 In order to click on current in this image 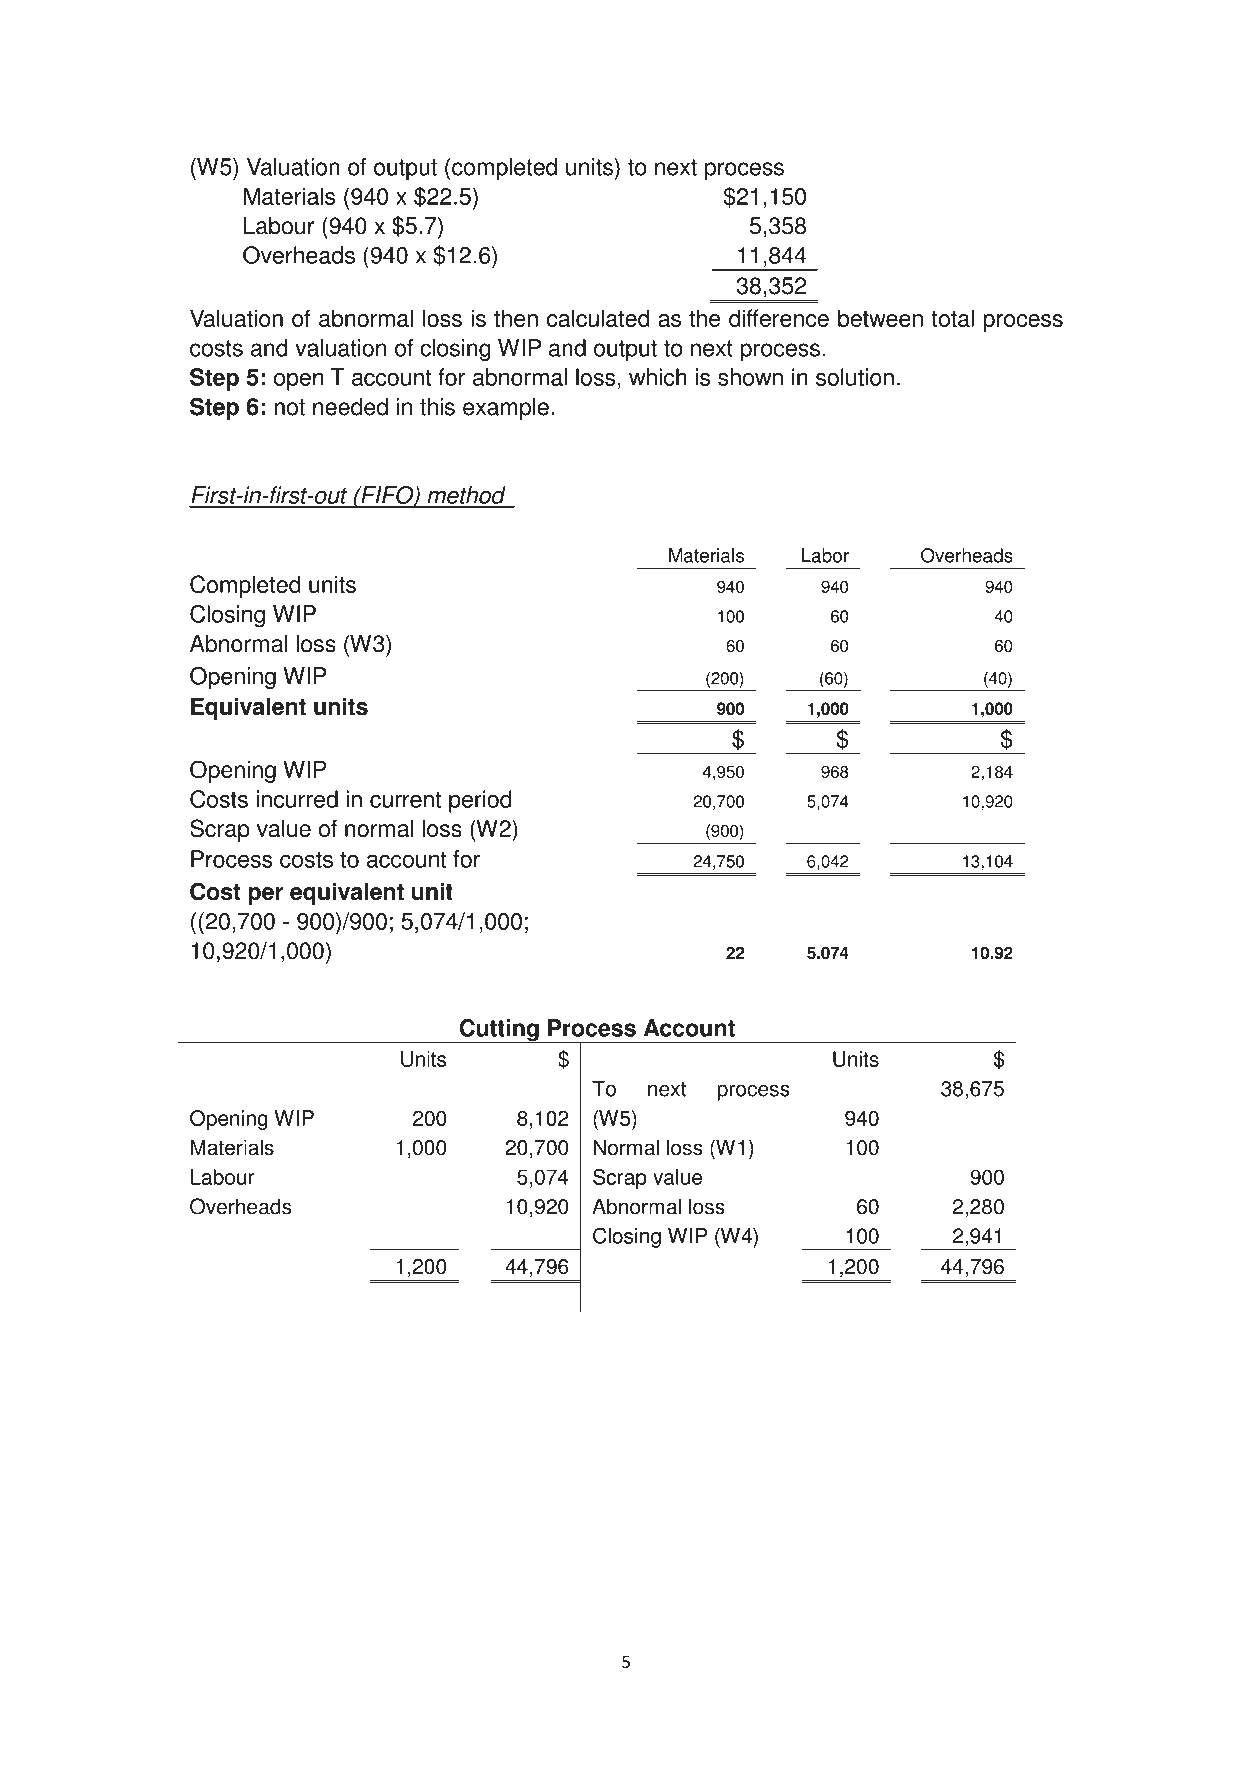, I will do `click(405, 800)`.
